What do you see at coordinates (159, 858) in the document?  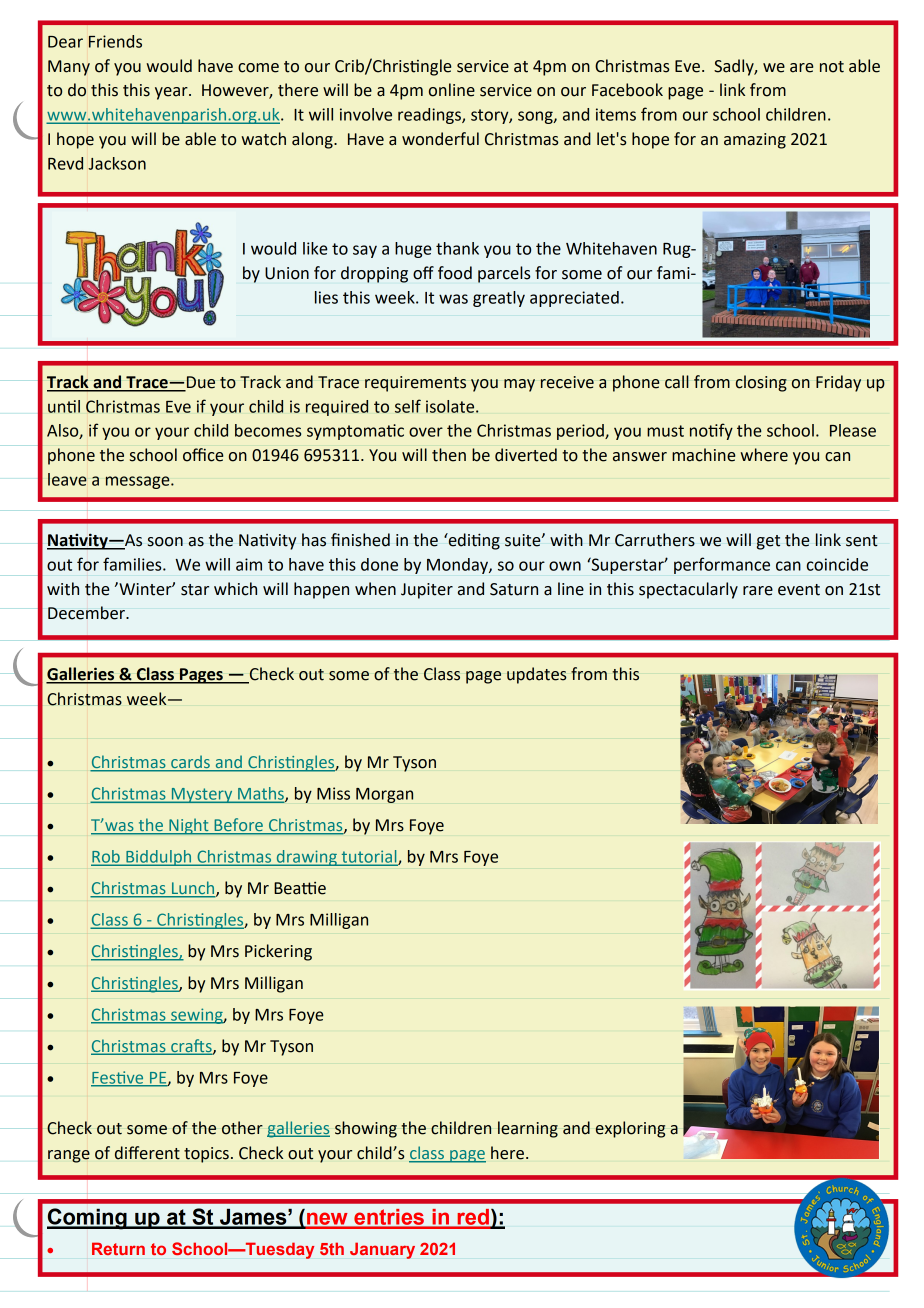 I see `Biddulph` at bounding box center [159, 858].
